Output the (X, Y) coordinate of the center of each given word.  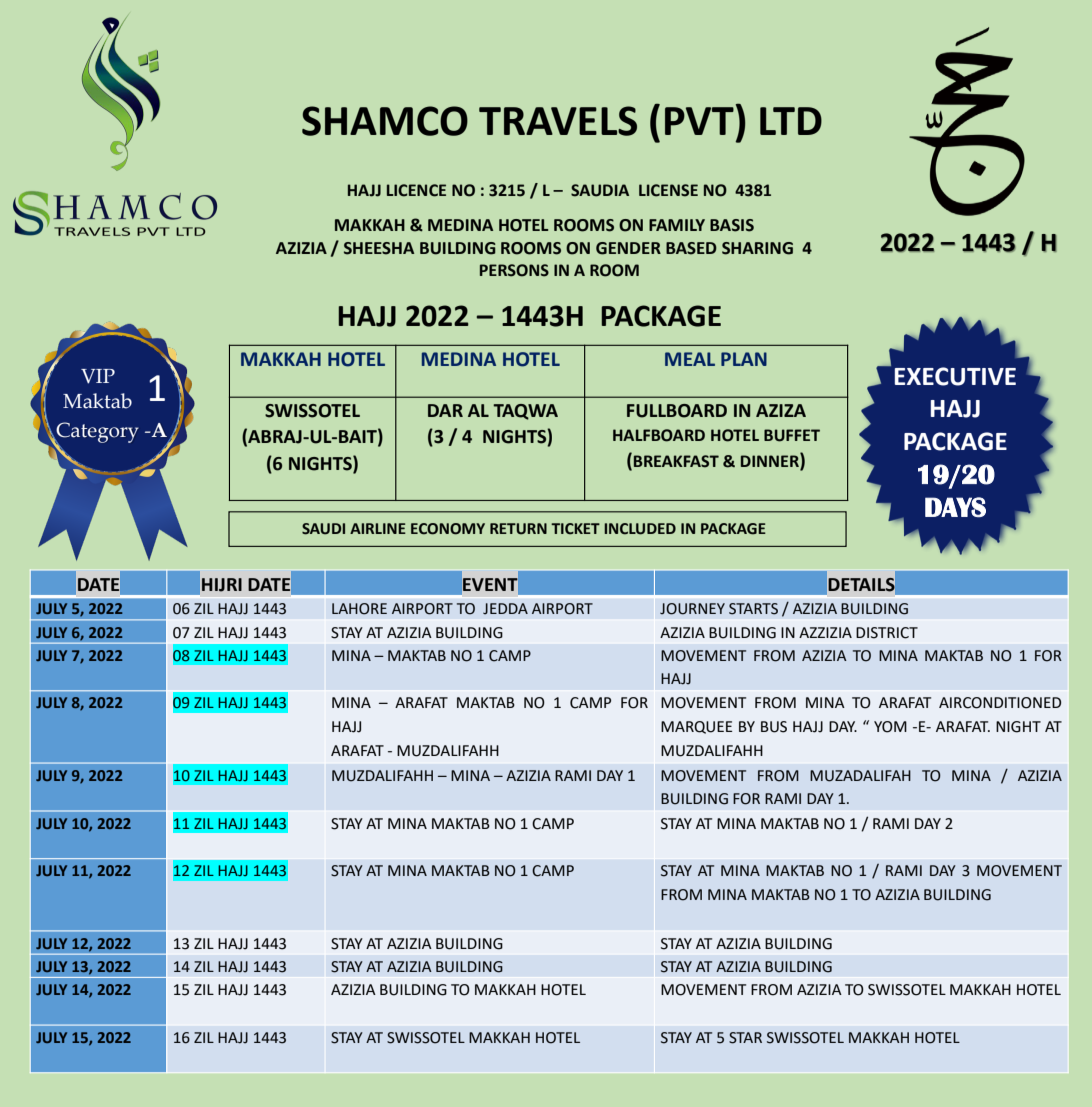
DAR (445, 410)
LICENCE (416, 190)
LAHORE (359, 609)
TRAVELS (558, 121)
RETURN (518, 529)
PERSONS (514, 270)
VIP (98, 376)
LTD (791, 121)
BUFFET (792, 435)
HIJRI (222, 585)
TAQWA (525, 412)
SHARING (757, 248)
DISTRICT (887, 633)
